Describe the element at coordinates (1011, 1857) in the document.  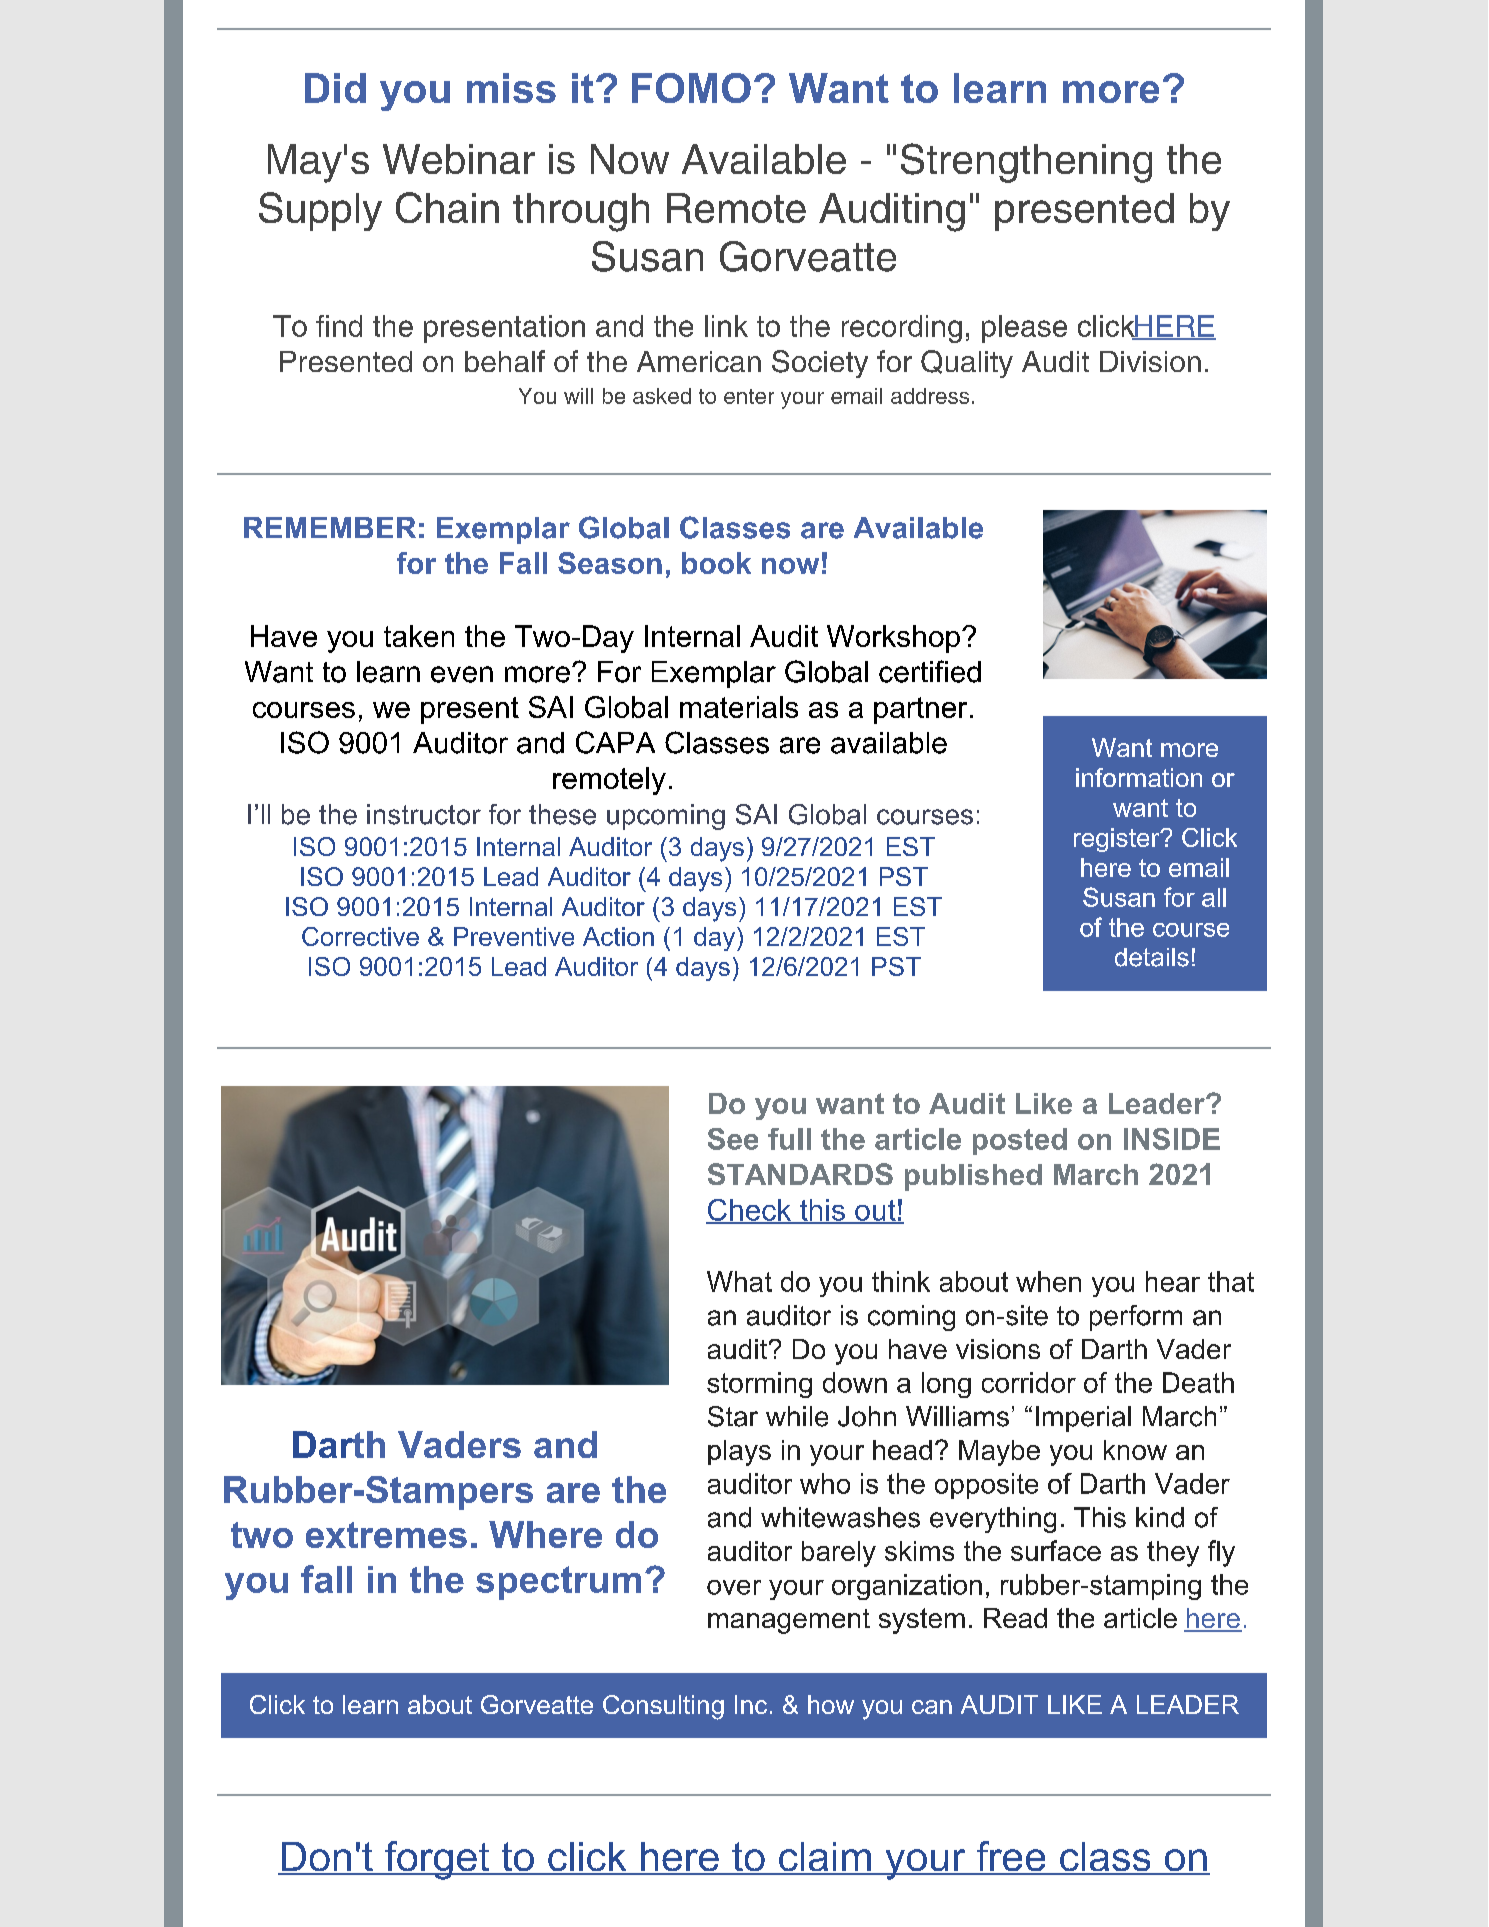
I see `free` at that location.
